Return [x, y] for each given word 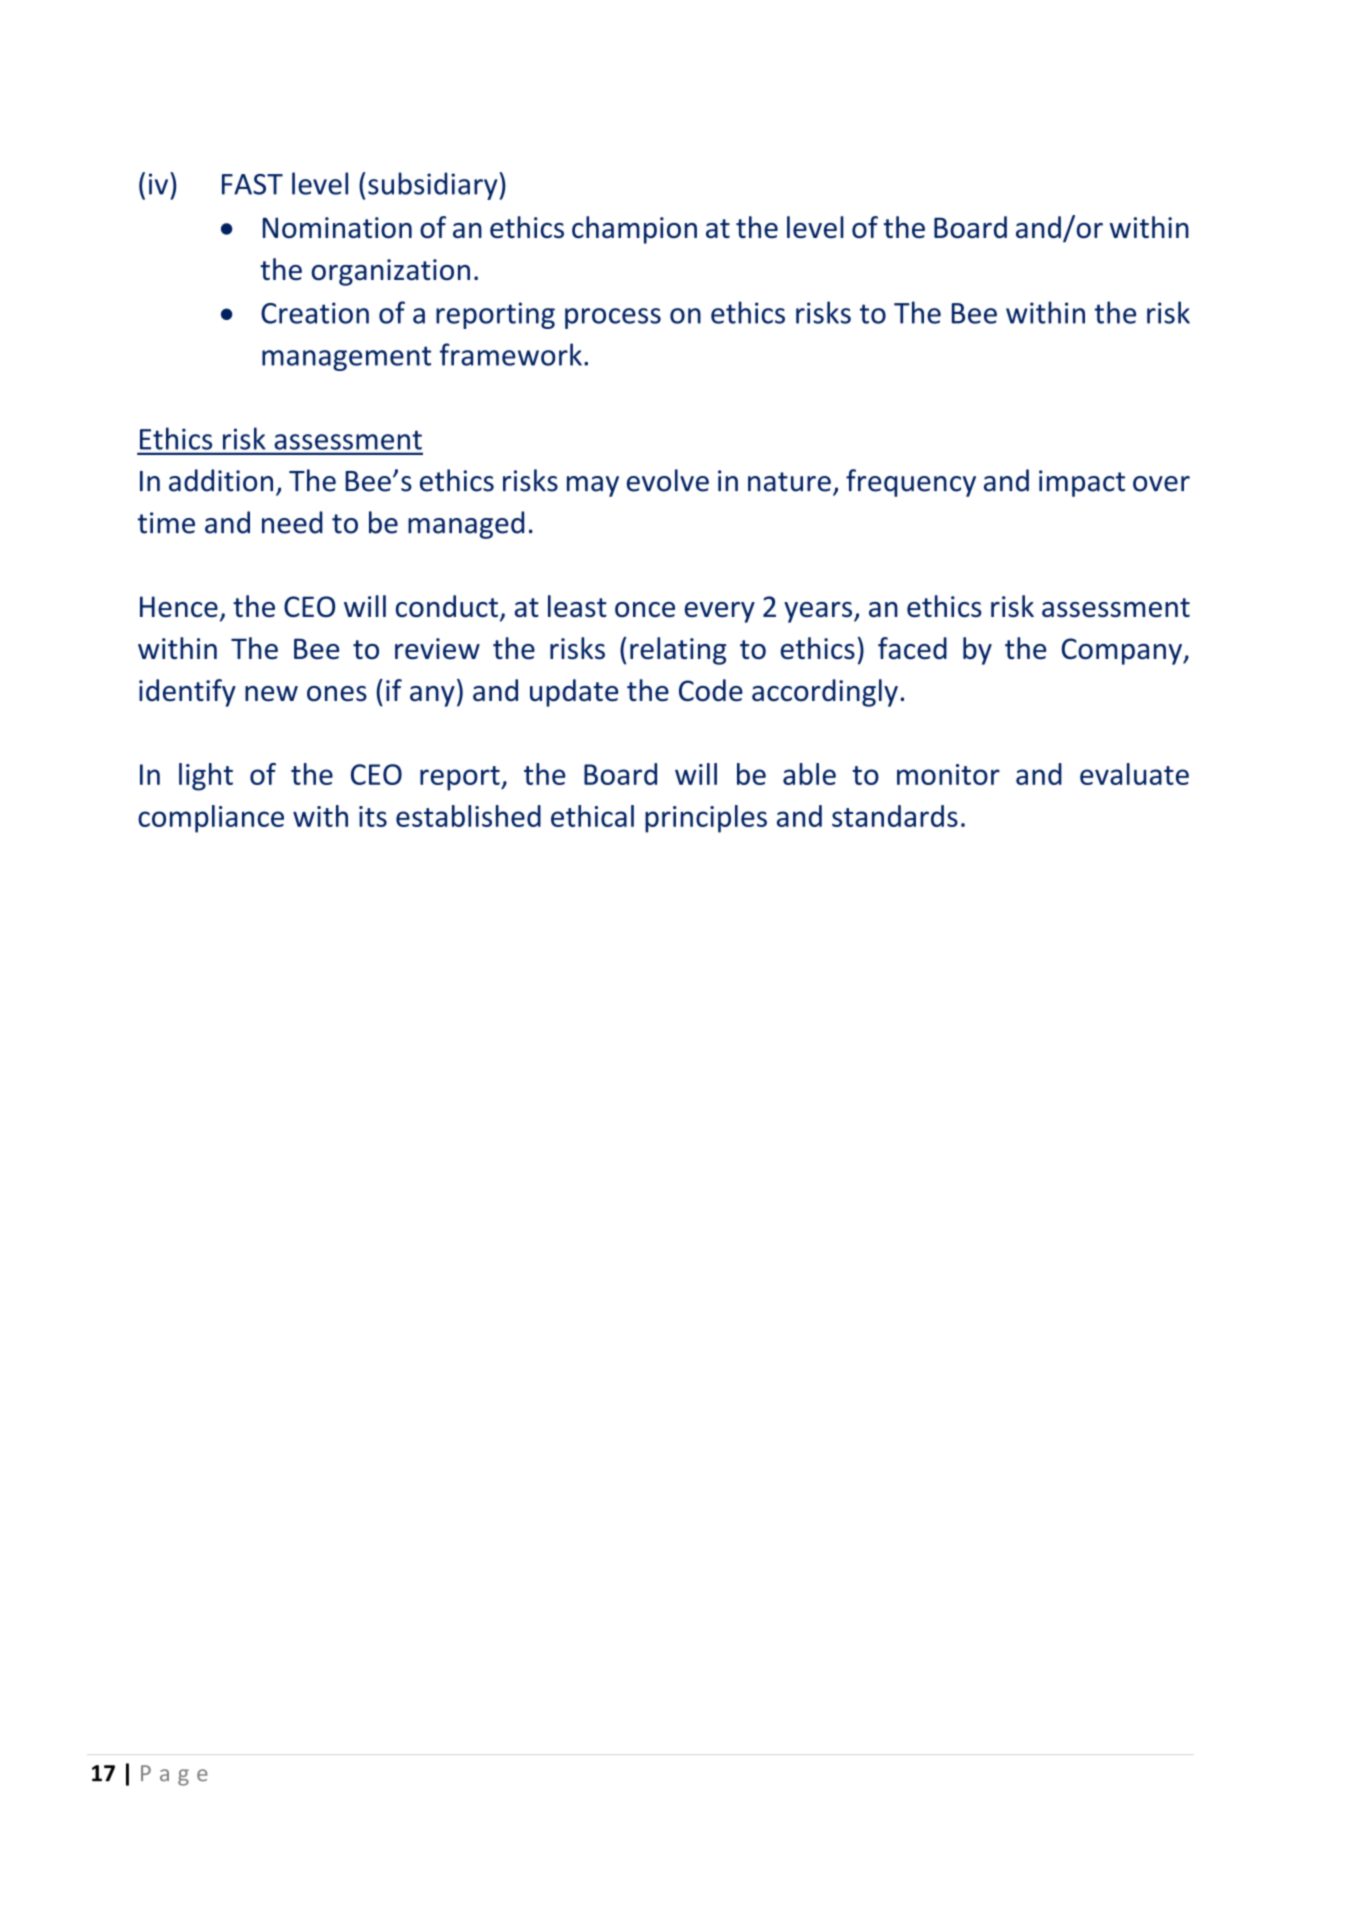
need [292, 522]
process [613, 318]
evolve [668, 480]
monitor [948, 774]
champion [634, 230]
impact [1082, 483]
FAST [252, 184]
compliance [211, 819]
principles [706, 819]
